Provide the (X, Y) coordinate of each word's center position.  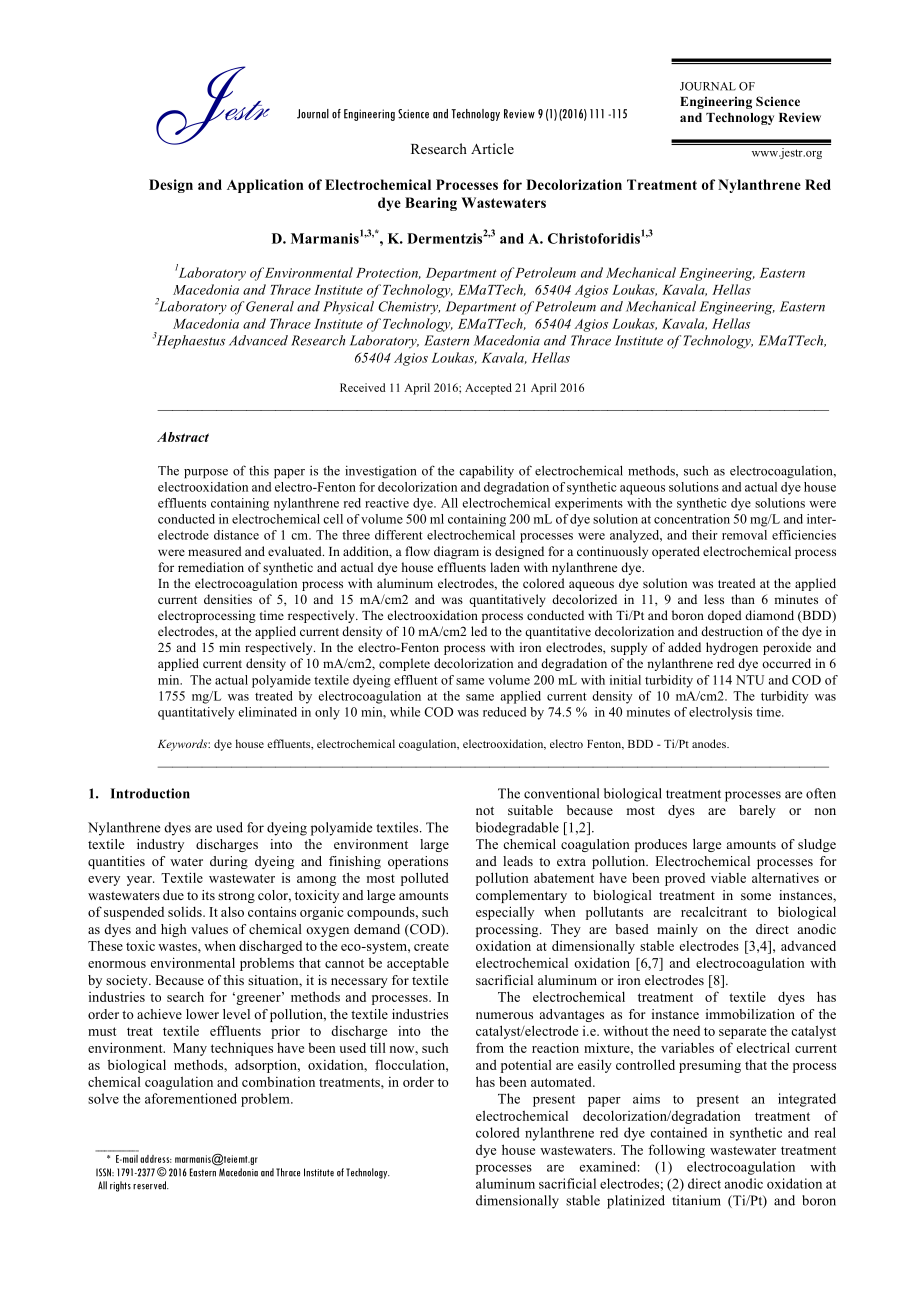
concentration (692, 519)
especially (505, 913)
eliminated (267, 712)
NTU (750, 680)
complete (404, 664)
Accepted (488, 389)
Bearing (431, 204)
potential (526, 1066)
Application (265, 186)
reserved (151, 1185)
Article (492, 148)
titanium (696, 1200)
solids (186, 912)
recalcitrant (714, 911)
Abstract (183, 437)
